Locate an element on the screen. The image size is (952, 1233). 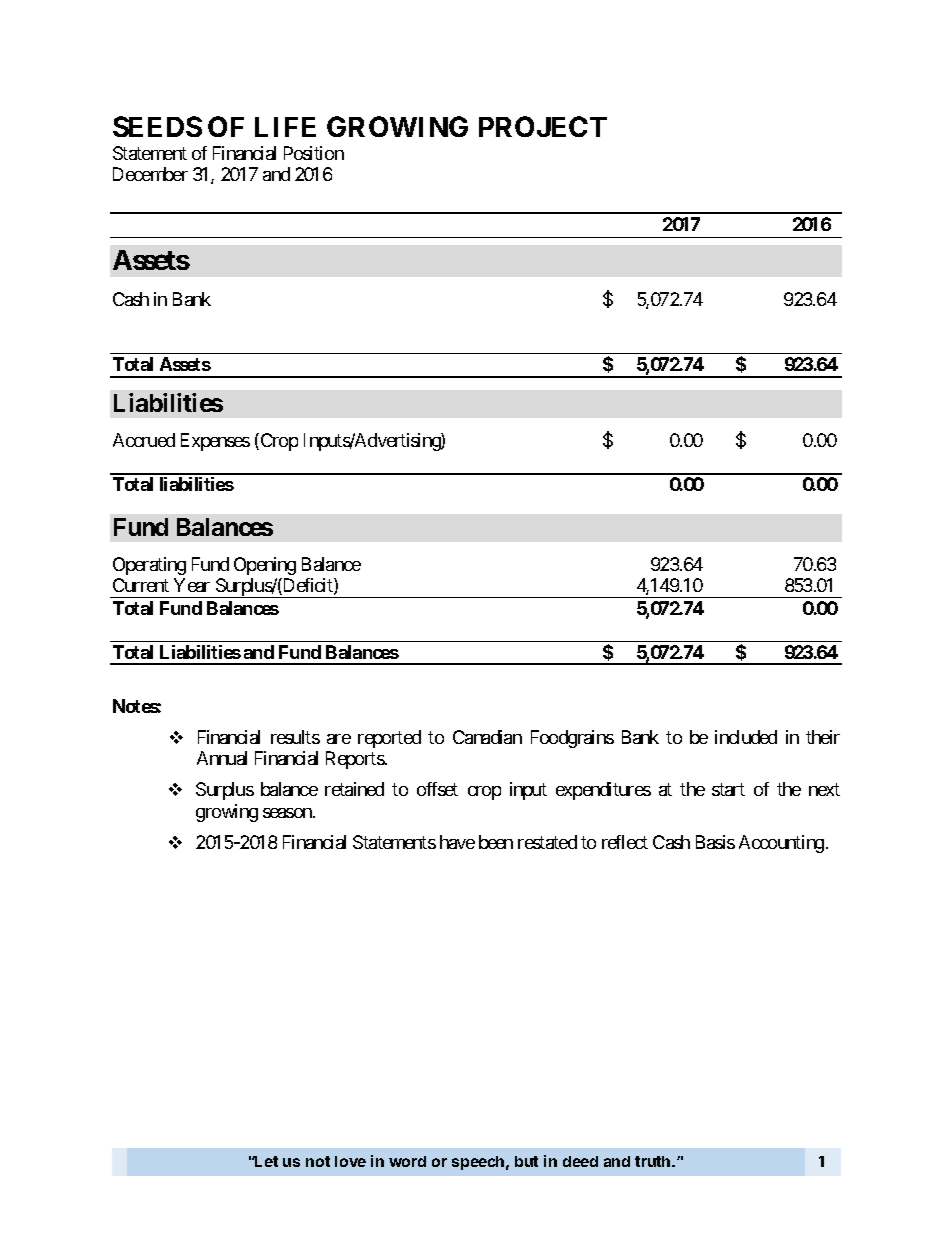
Position is located at coordinates (314, 153).
